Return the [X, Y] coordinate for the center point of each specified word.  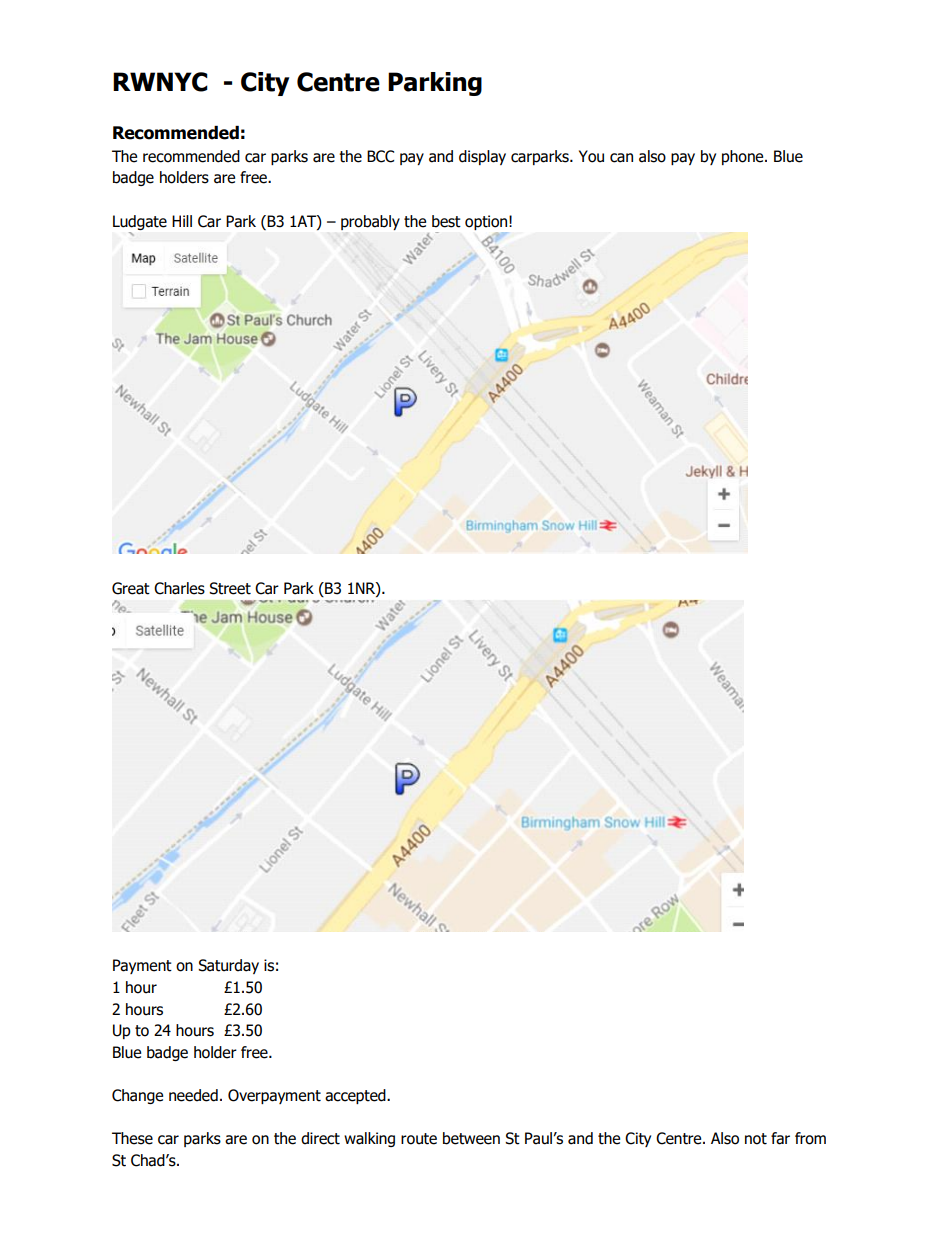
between [471, 1138]
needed [193, 1095]
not [756, 1139]
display [482, 157]
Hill [182, 221]
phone [744, 157]
